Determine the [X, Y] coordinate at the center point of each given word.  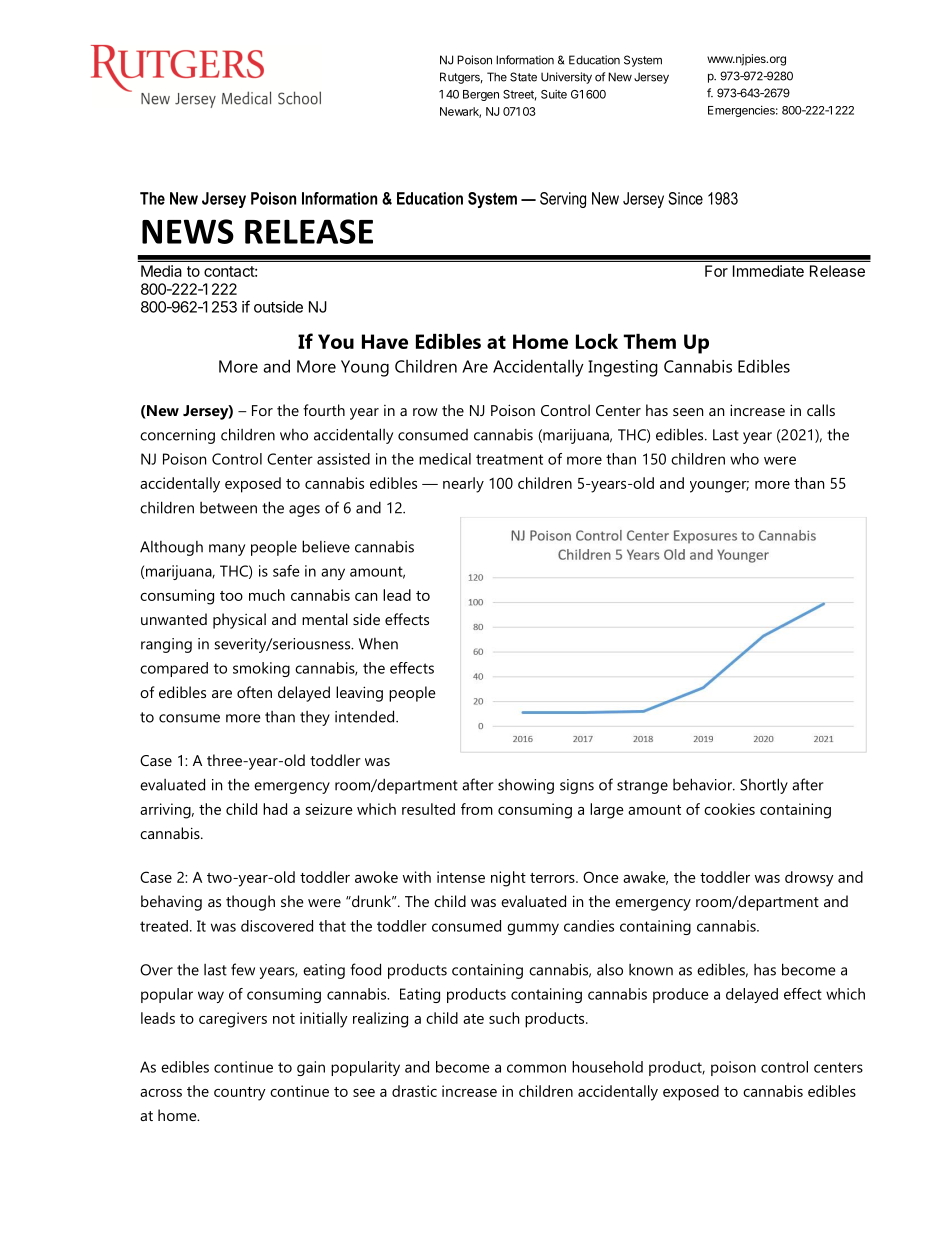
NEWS [188, 231]
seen [688, 412]
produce [681, 995]
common [536, 1068]
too [231, 596]
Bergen [481, 95]
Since [685, 198]
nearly [463, 485]
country [240, 1094]
